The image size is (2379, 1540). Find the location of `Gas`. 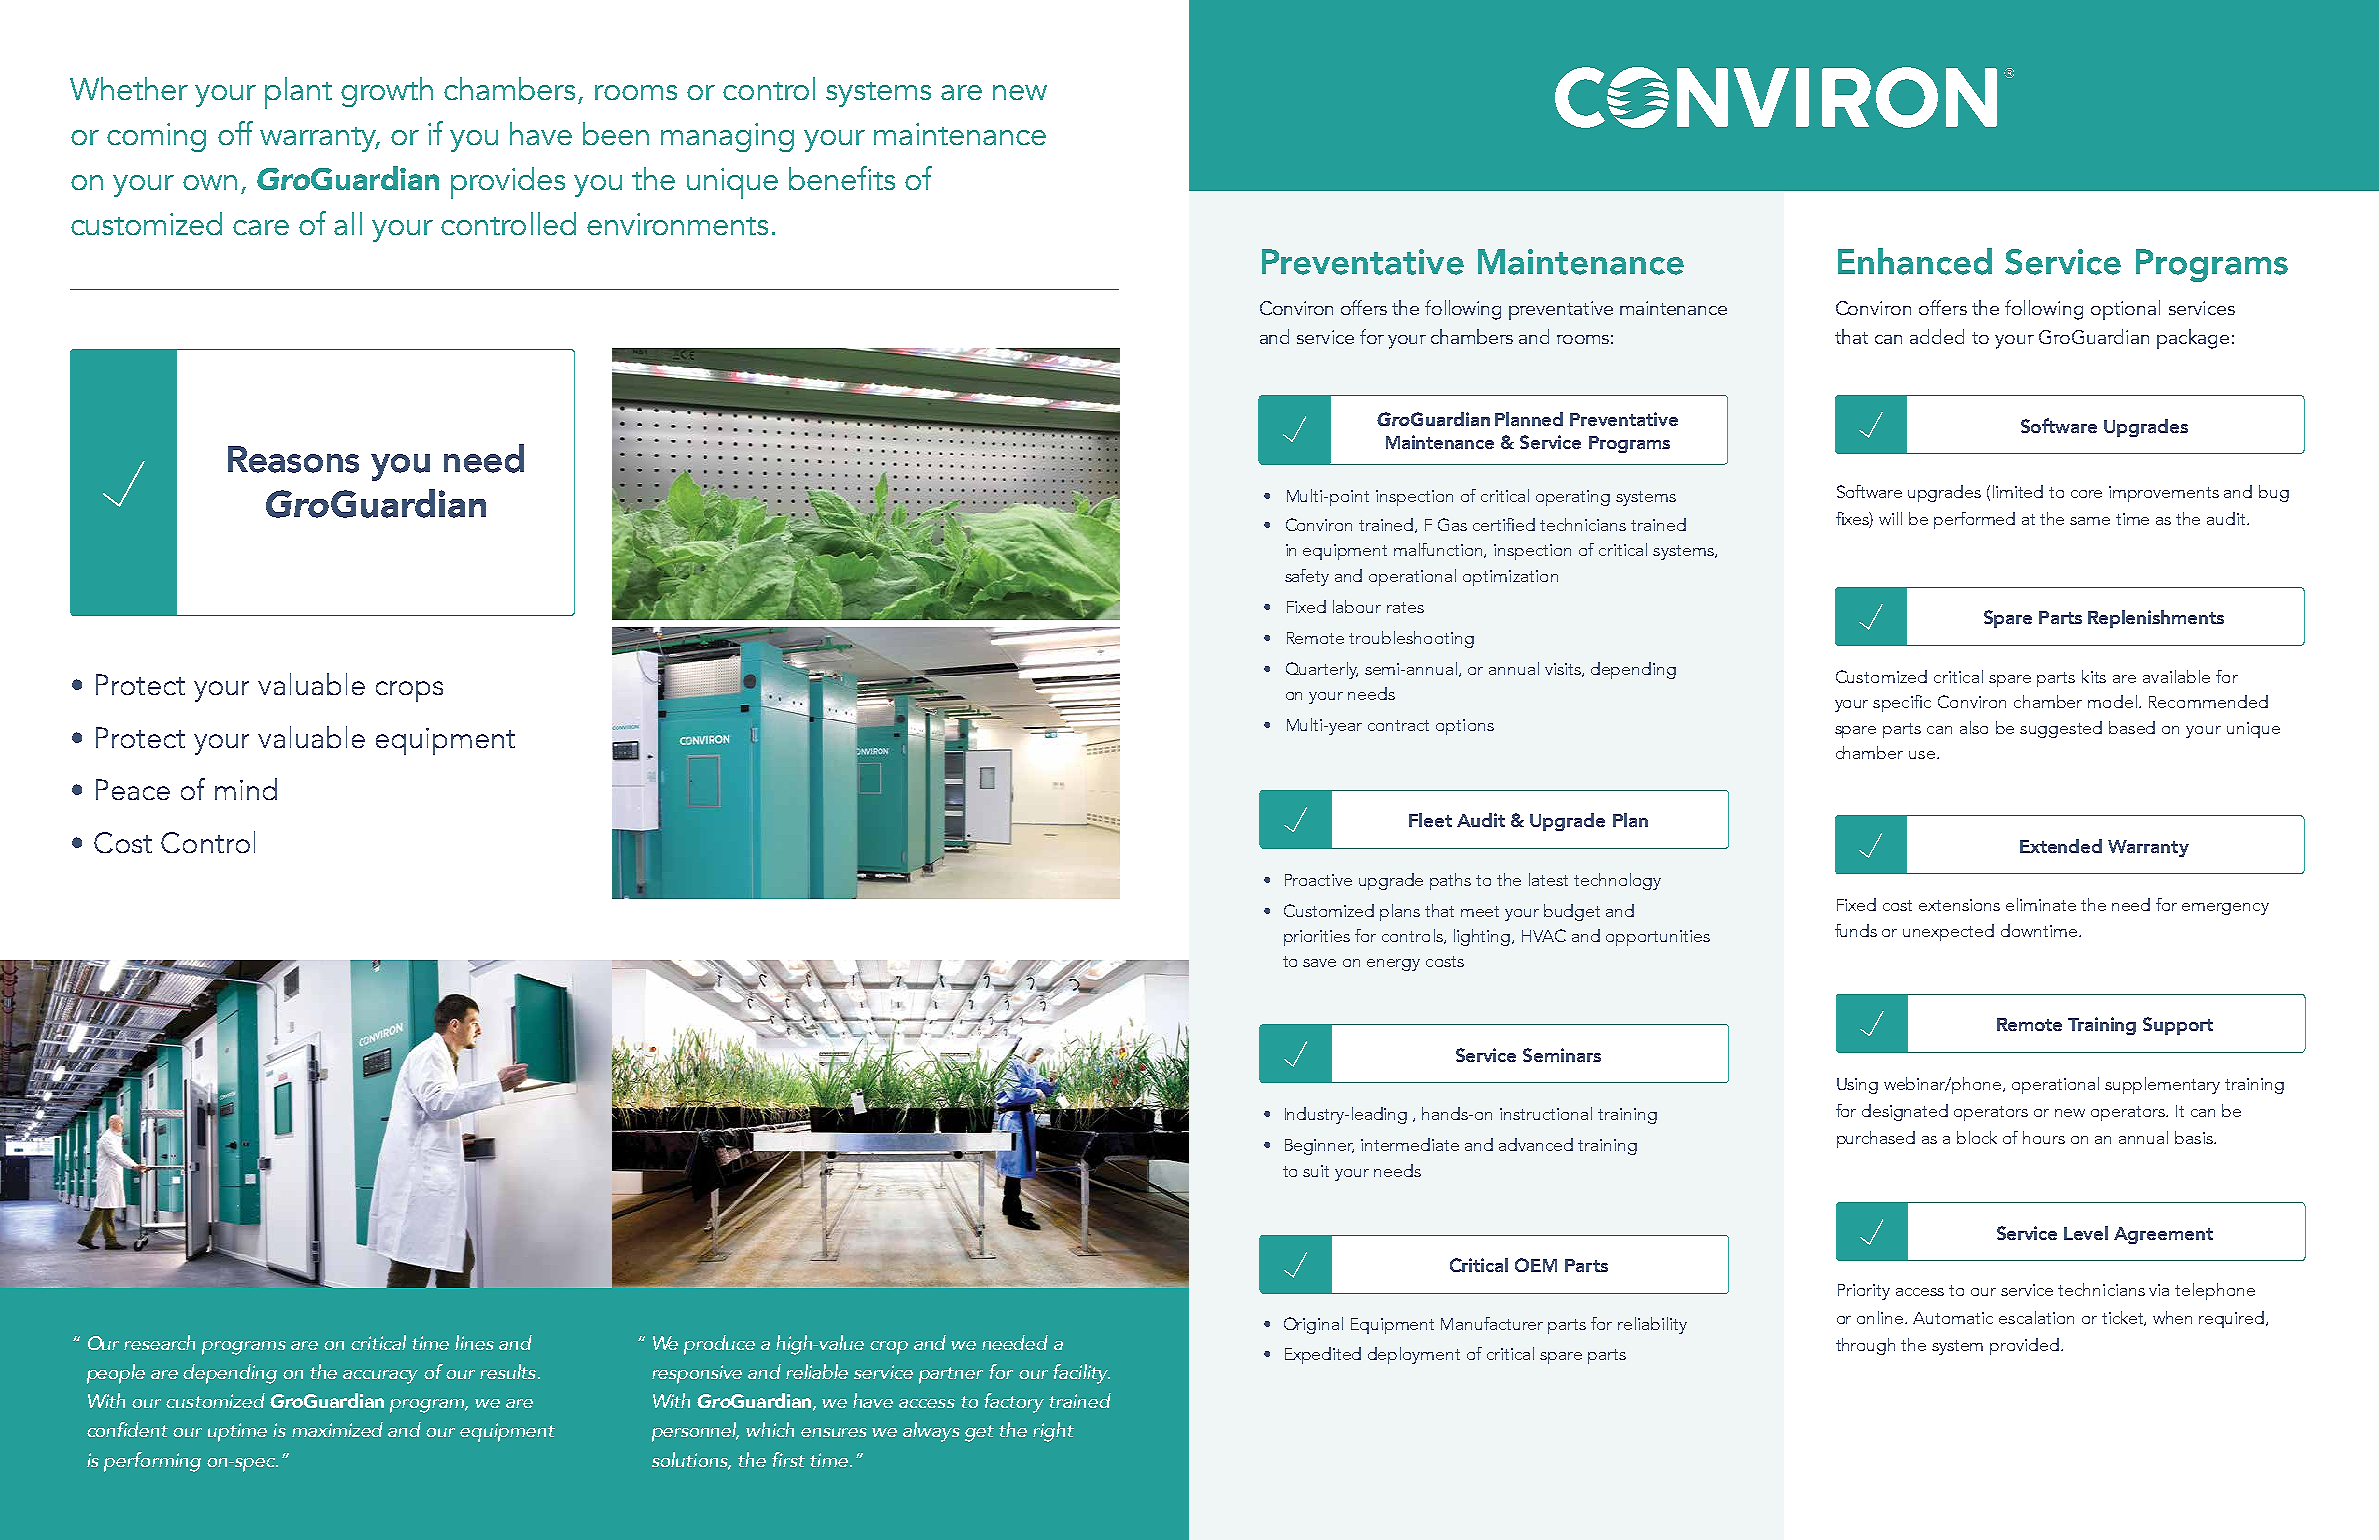

Gas is located at coordinates (1452, 524).
